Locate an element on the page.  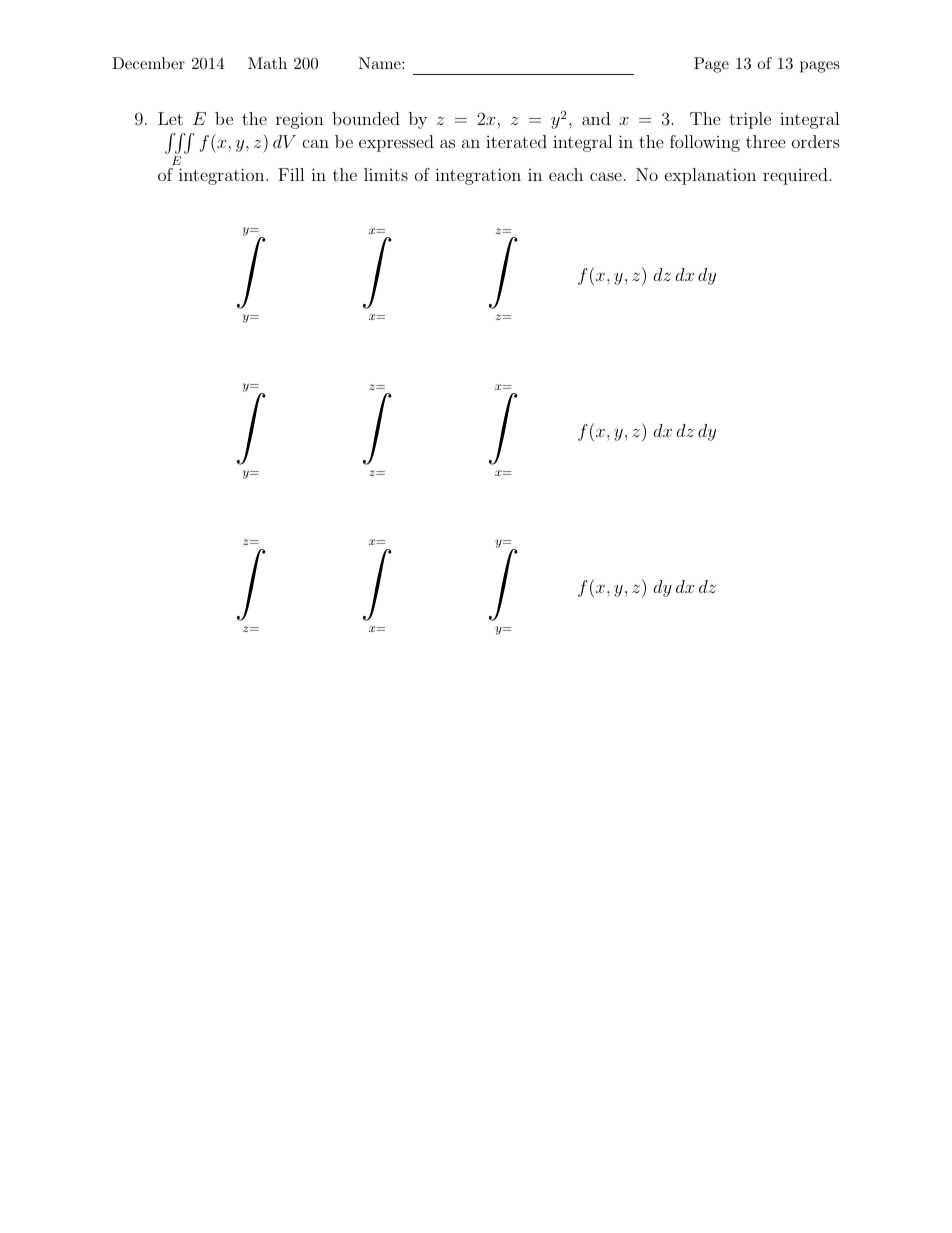
bounded is located at coordinates (366, 118).
